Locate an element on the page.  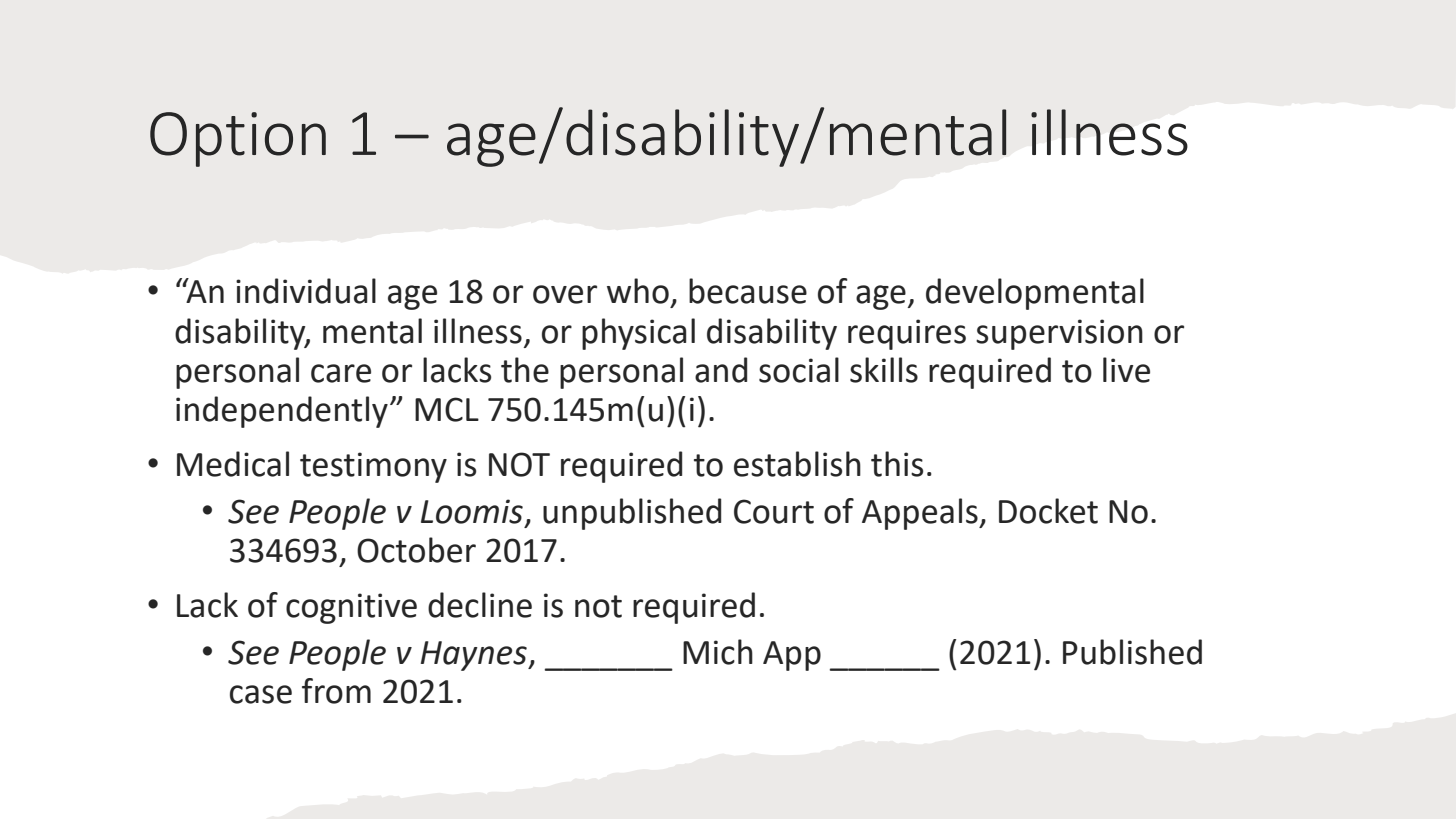
individual is located at coordinates (306, 291).
